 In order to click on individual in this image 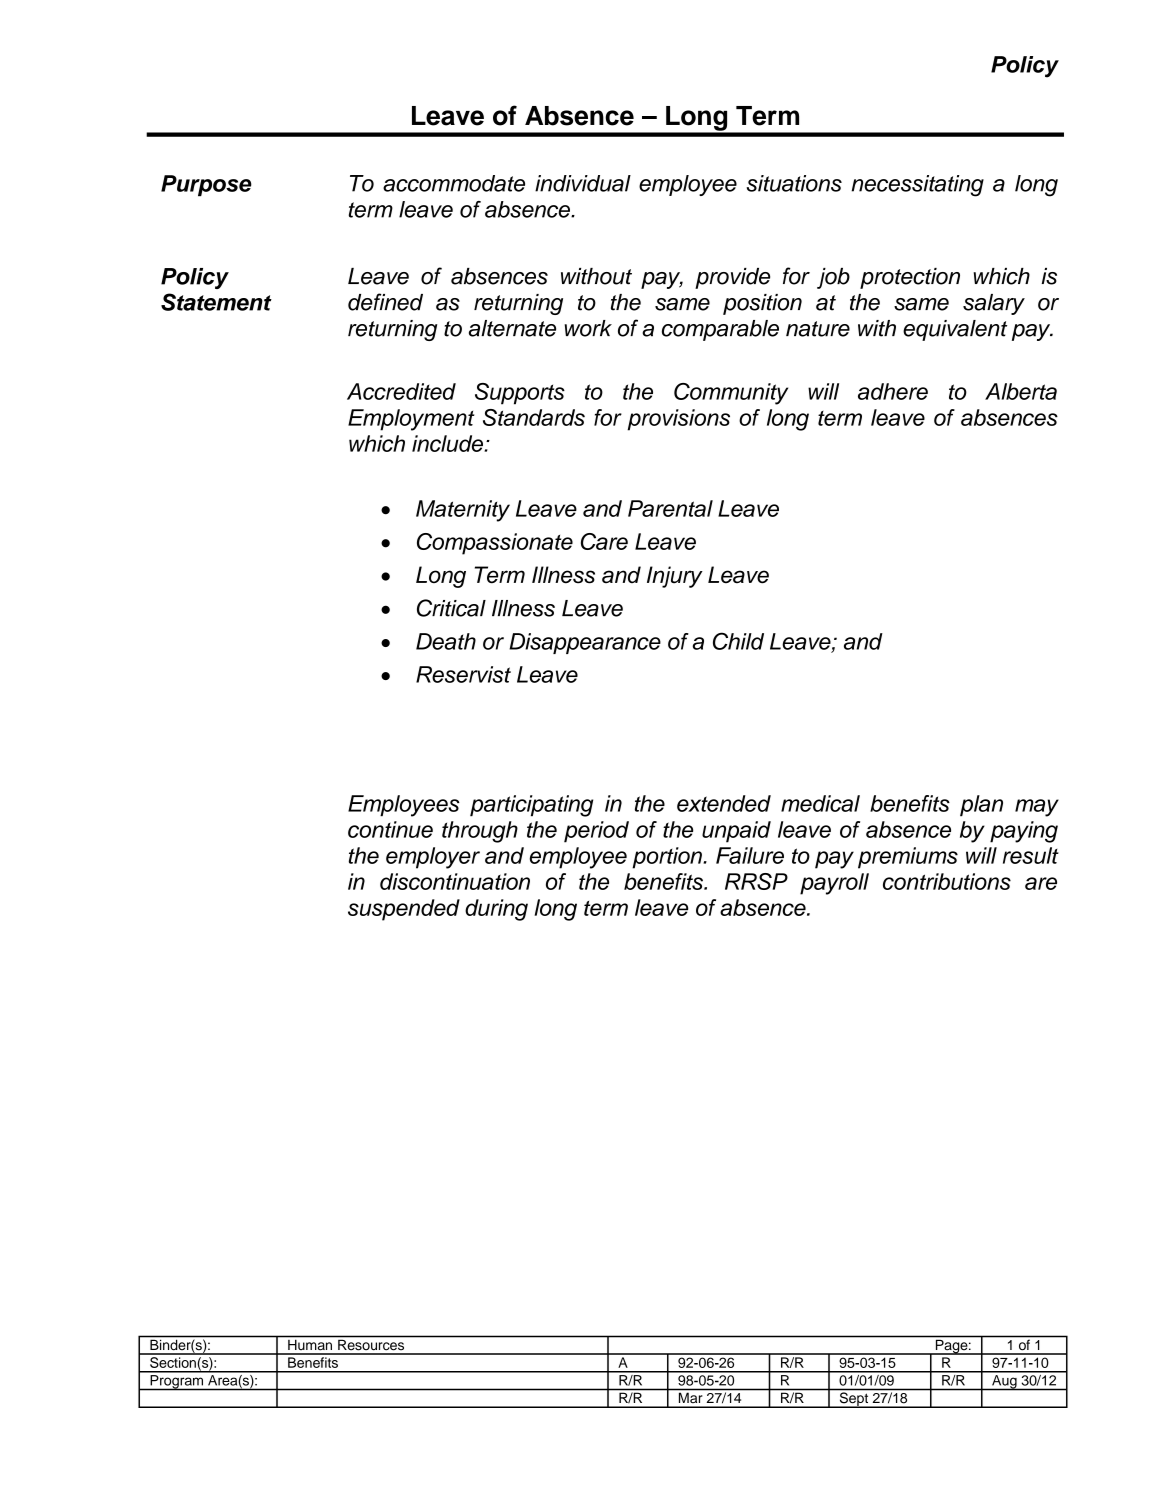, I will do `click(583, 183)`.
